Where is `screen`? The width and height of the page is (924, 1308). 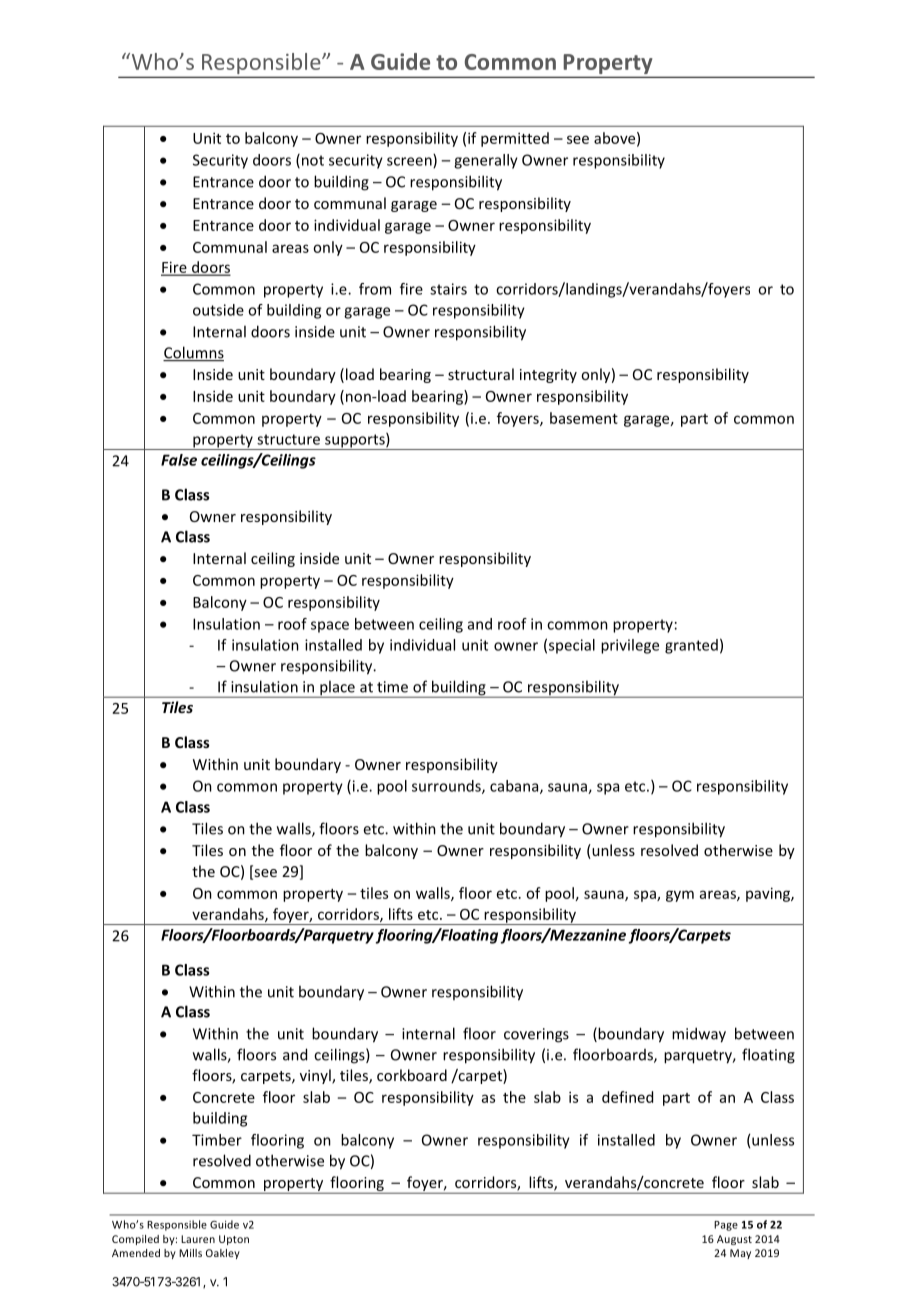
screen is located at coordinates (410, 162).
